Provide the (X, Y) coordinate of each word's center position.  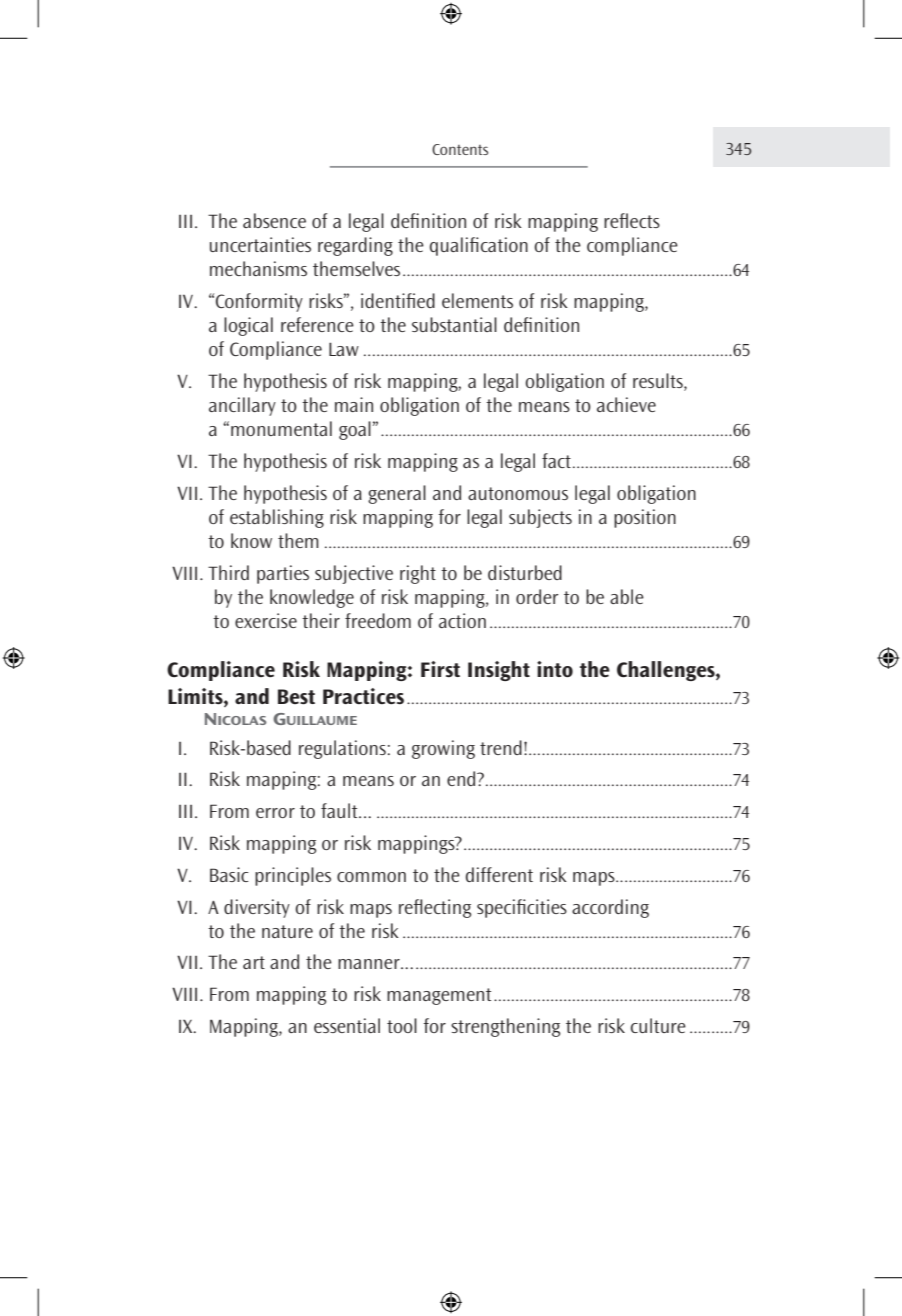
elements (477, 300)
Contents (460, 149)
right (418, 574)
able (627, 596)
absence (274, 220)
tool (402, 1025)
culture (658, 1025)
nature (287, 931)
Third (228, 572)
